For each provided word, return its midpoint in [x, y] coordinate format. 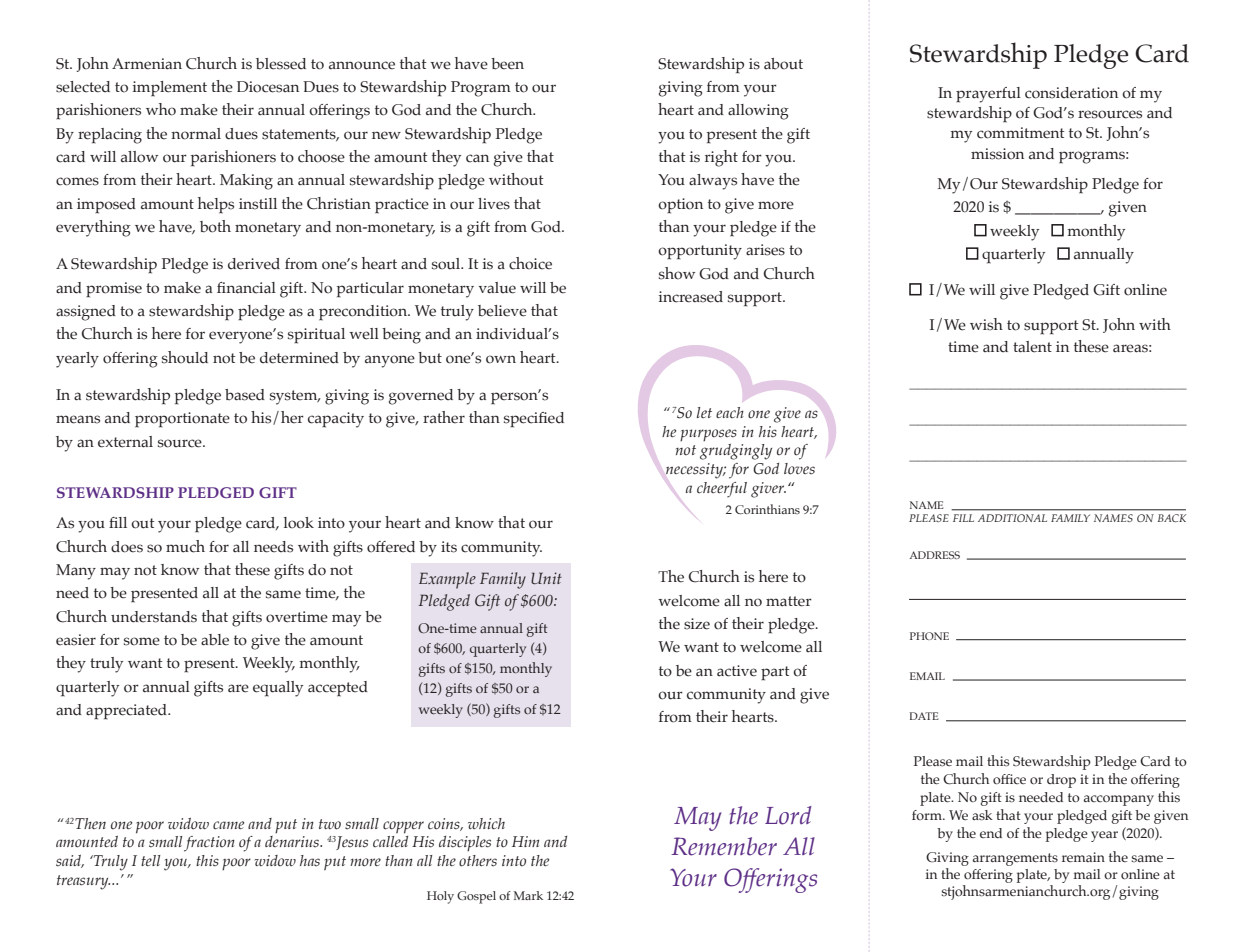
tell [150, 860]
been [507, 64]
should [185, 357]
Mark [528, 895]
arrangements [1015, 859]
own [501, 359]
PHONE [929, 636]
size [697, 624]
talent [1032, 347]
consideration [1071, 93]
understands [154, 617]
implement [170, 89]
